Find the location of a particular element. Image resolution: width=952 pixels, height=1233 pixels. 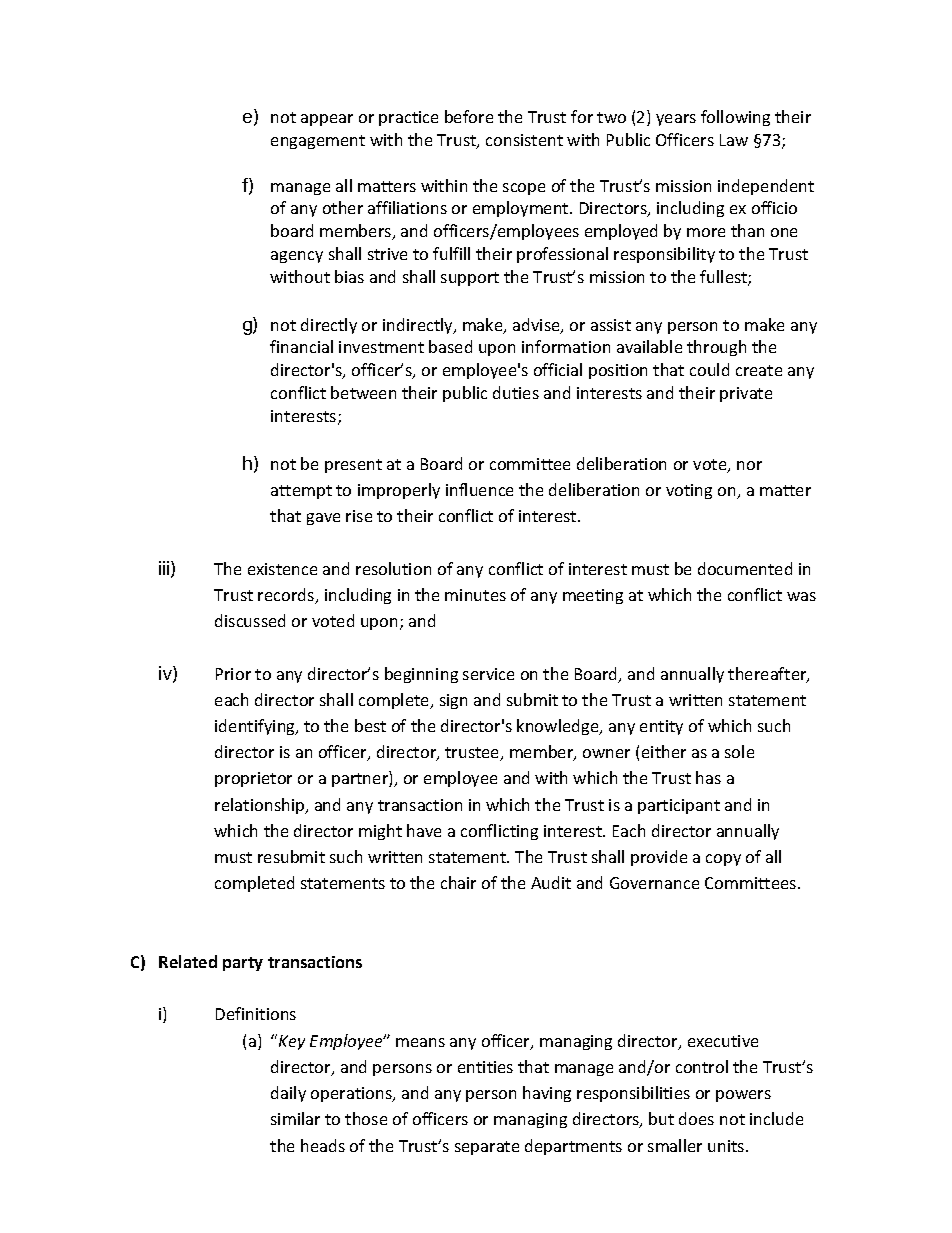

engagement is located at coordinates (318, 142).
